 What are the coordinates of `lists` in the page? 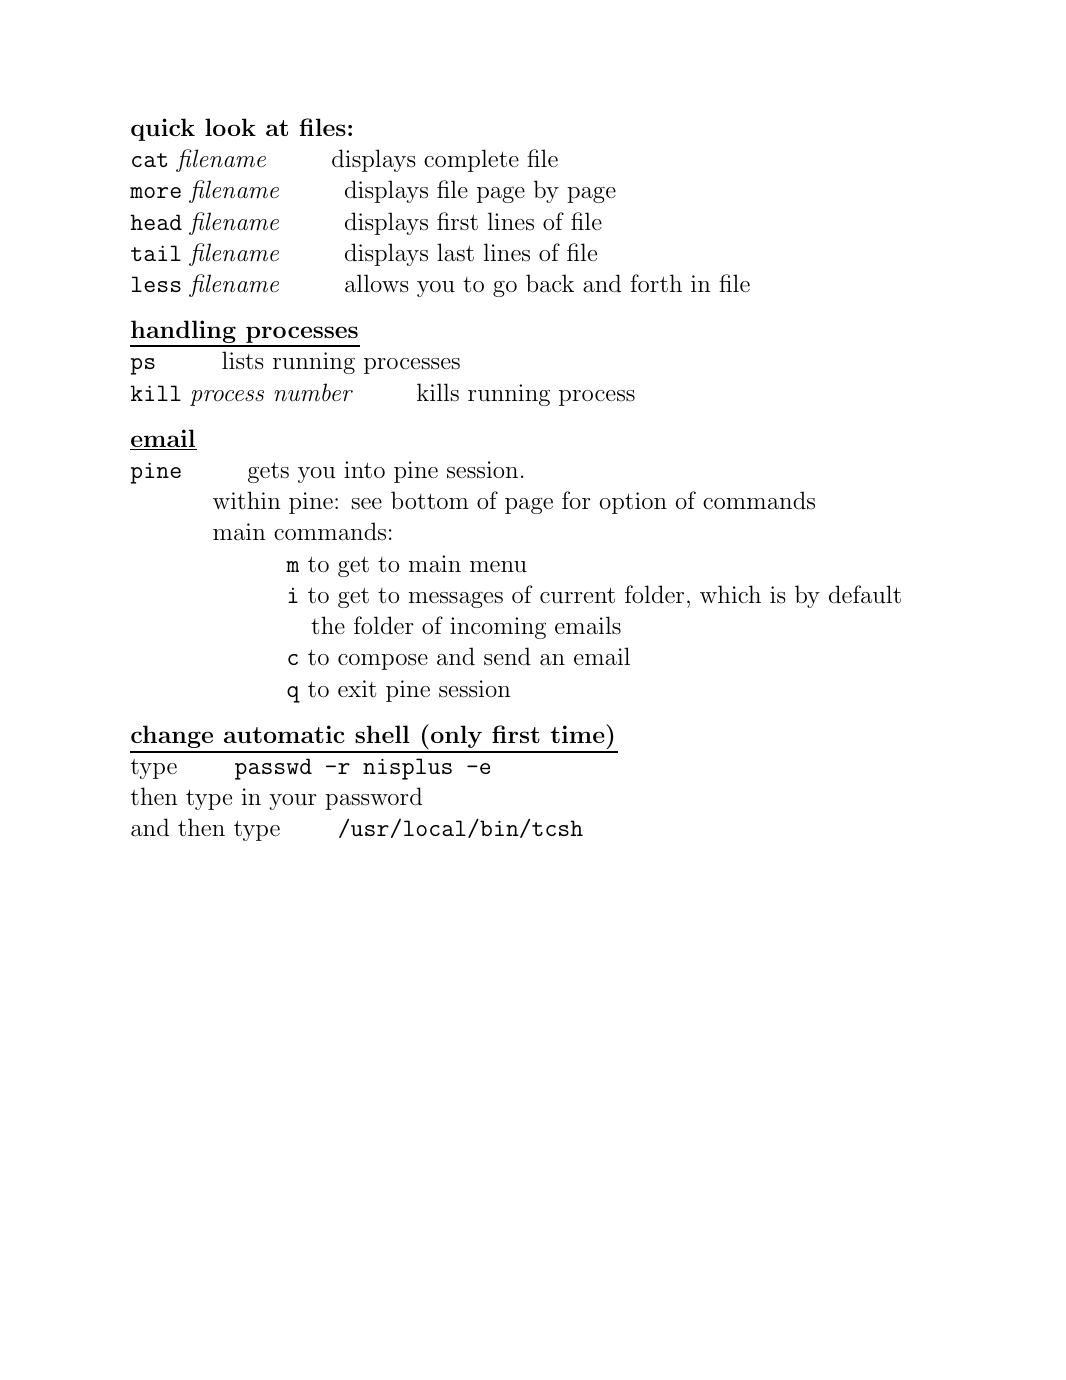 It's located at (243, 360).
